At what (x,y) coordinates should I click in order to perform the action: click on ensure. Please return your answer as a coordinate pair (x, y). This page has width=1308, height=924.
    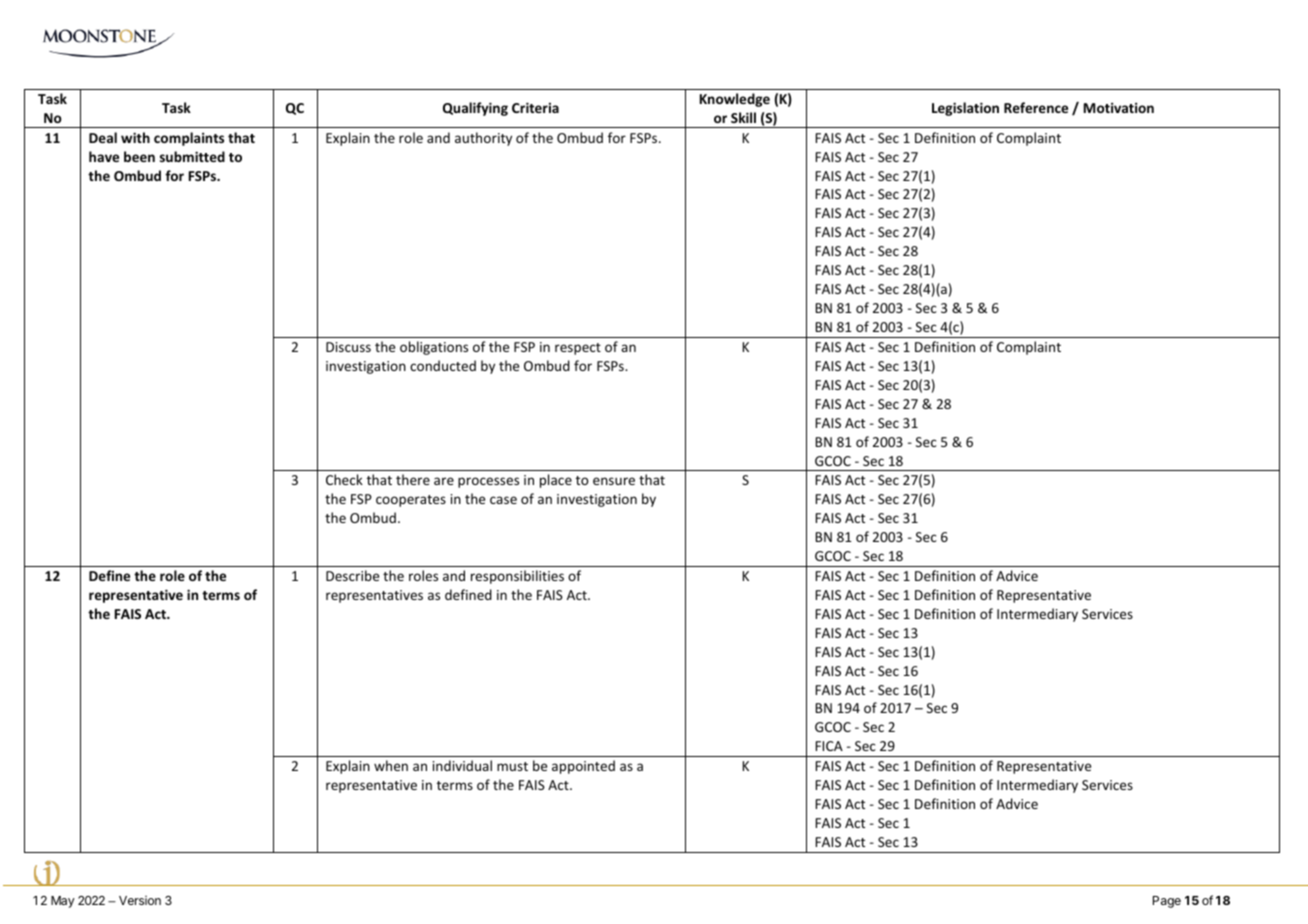
    Looking at the image, I should click on (614, 481).
